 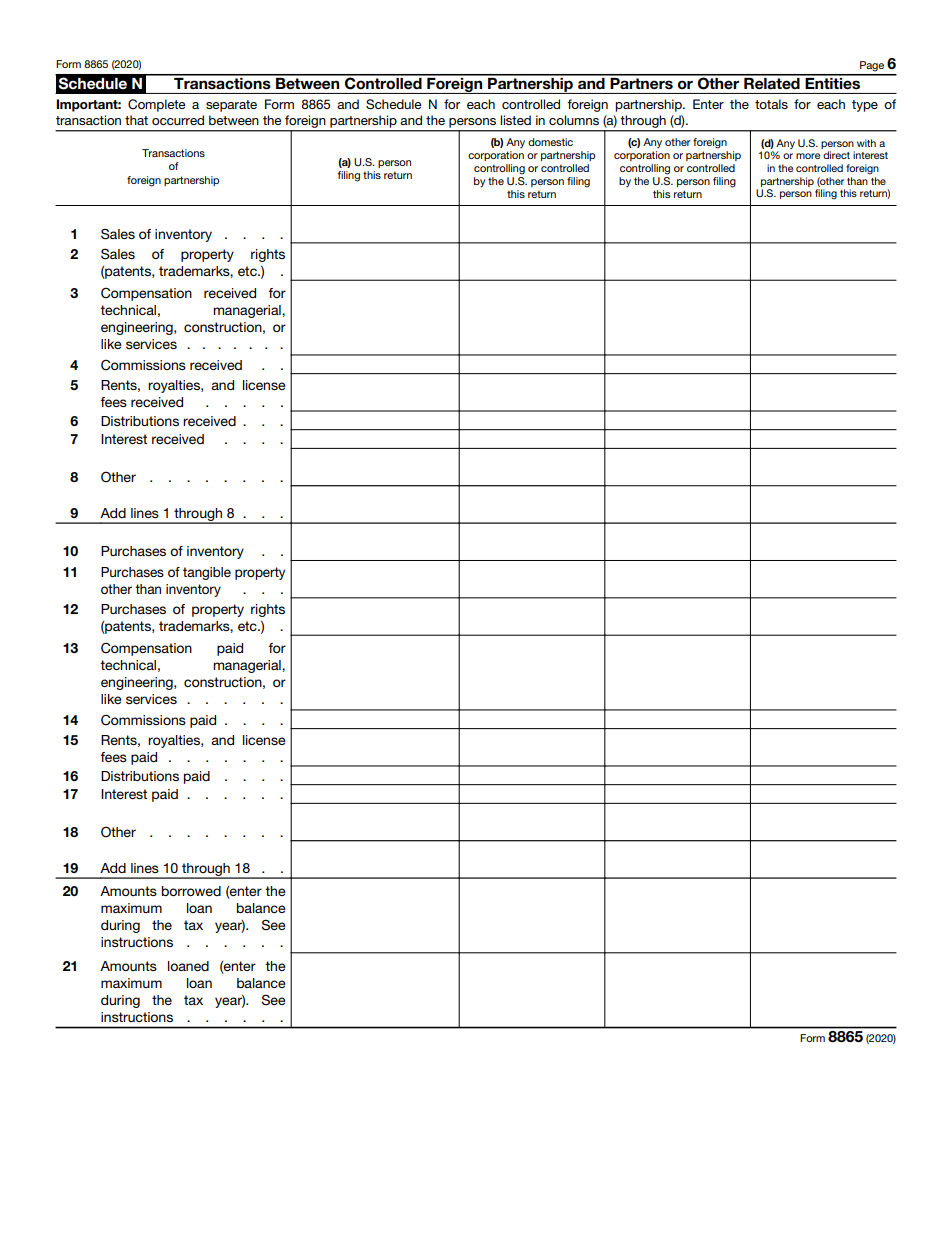 I want to click on tangible, so click(x=207, y=573).
